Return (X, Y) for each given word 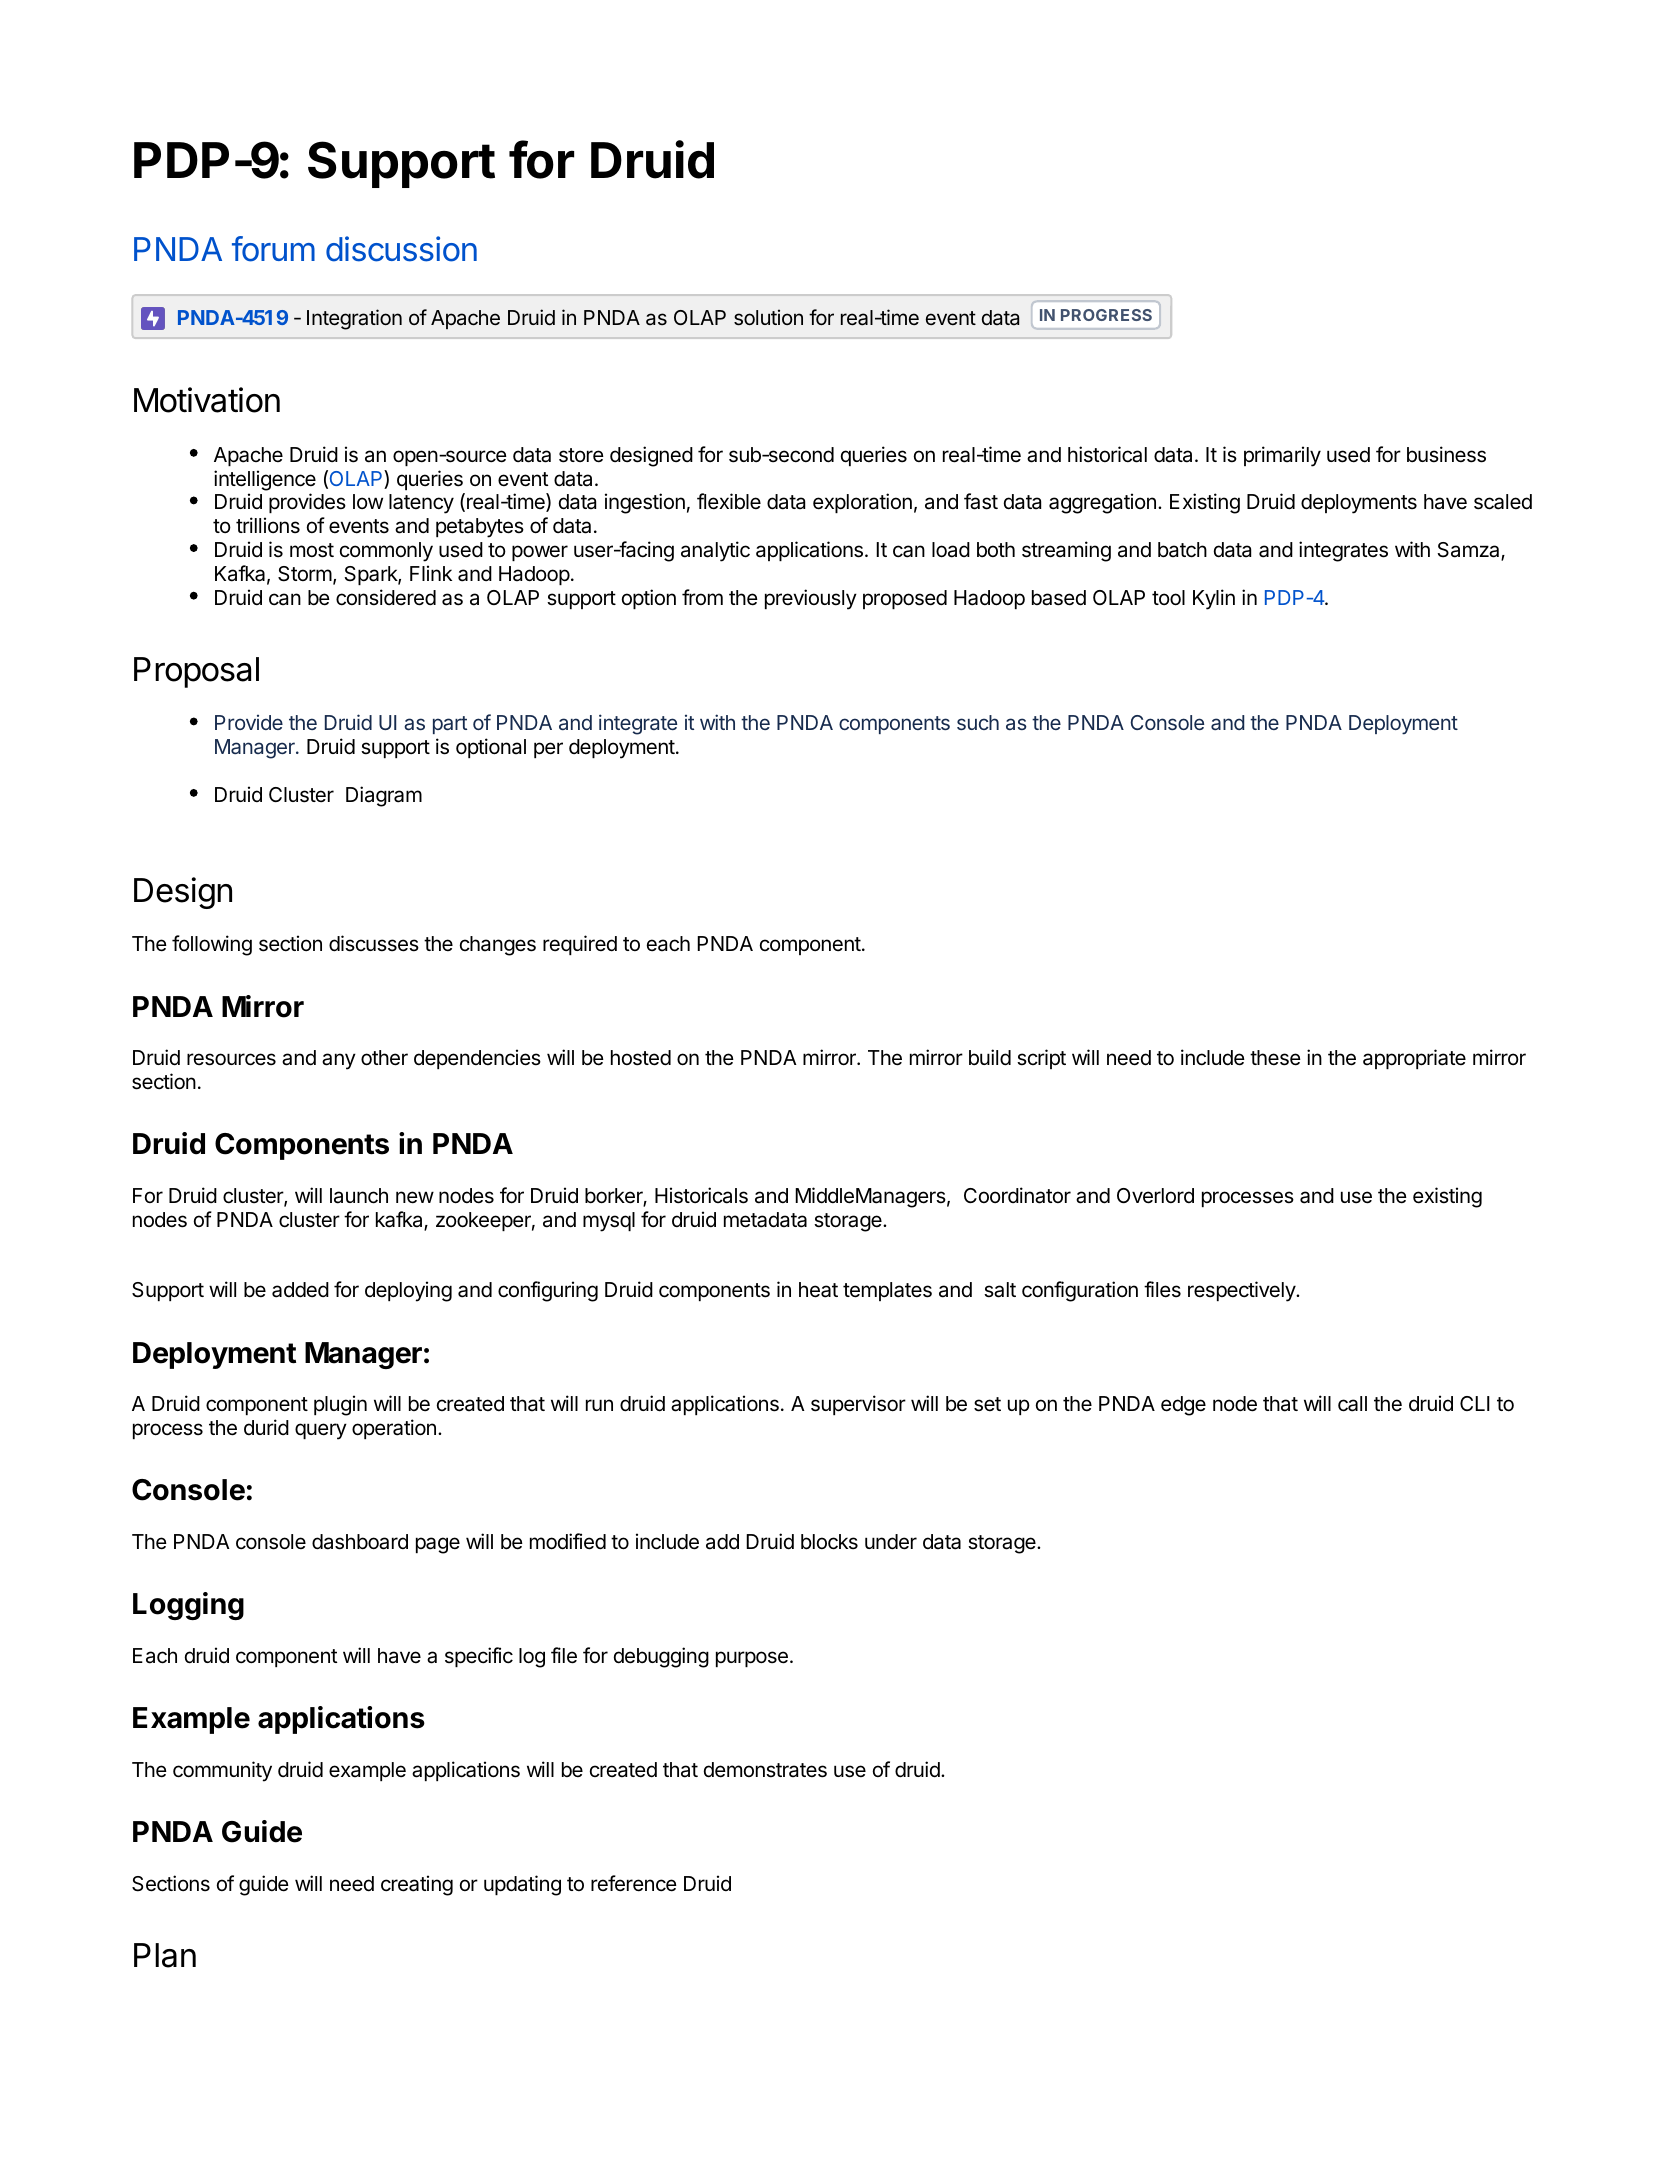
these (1275, 1058)
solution (768, 317)
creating (417, 1885)
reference (634, 1883)
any (339, 1061)
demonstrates (765, 1770)
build (990, 1057)
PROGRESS (1106, 315)
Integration (354, 319)
